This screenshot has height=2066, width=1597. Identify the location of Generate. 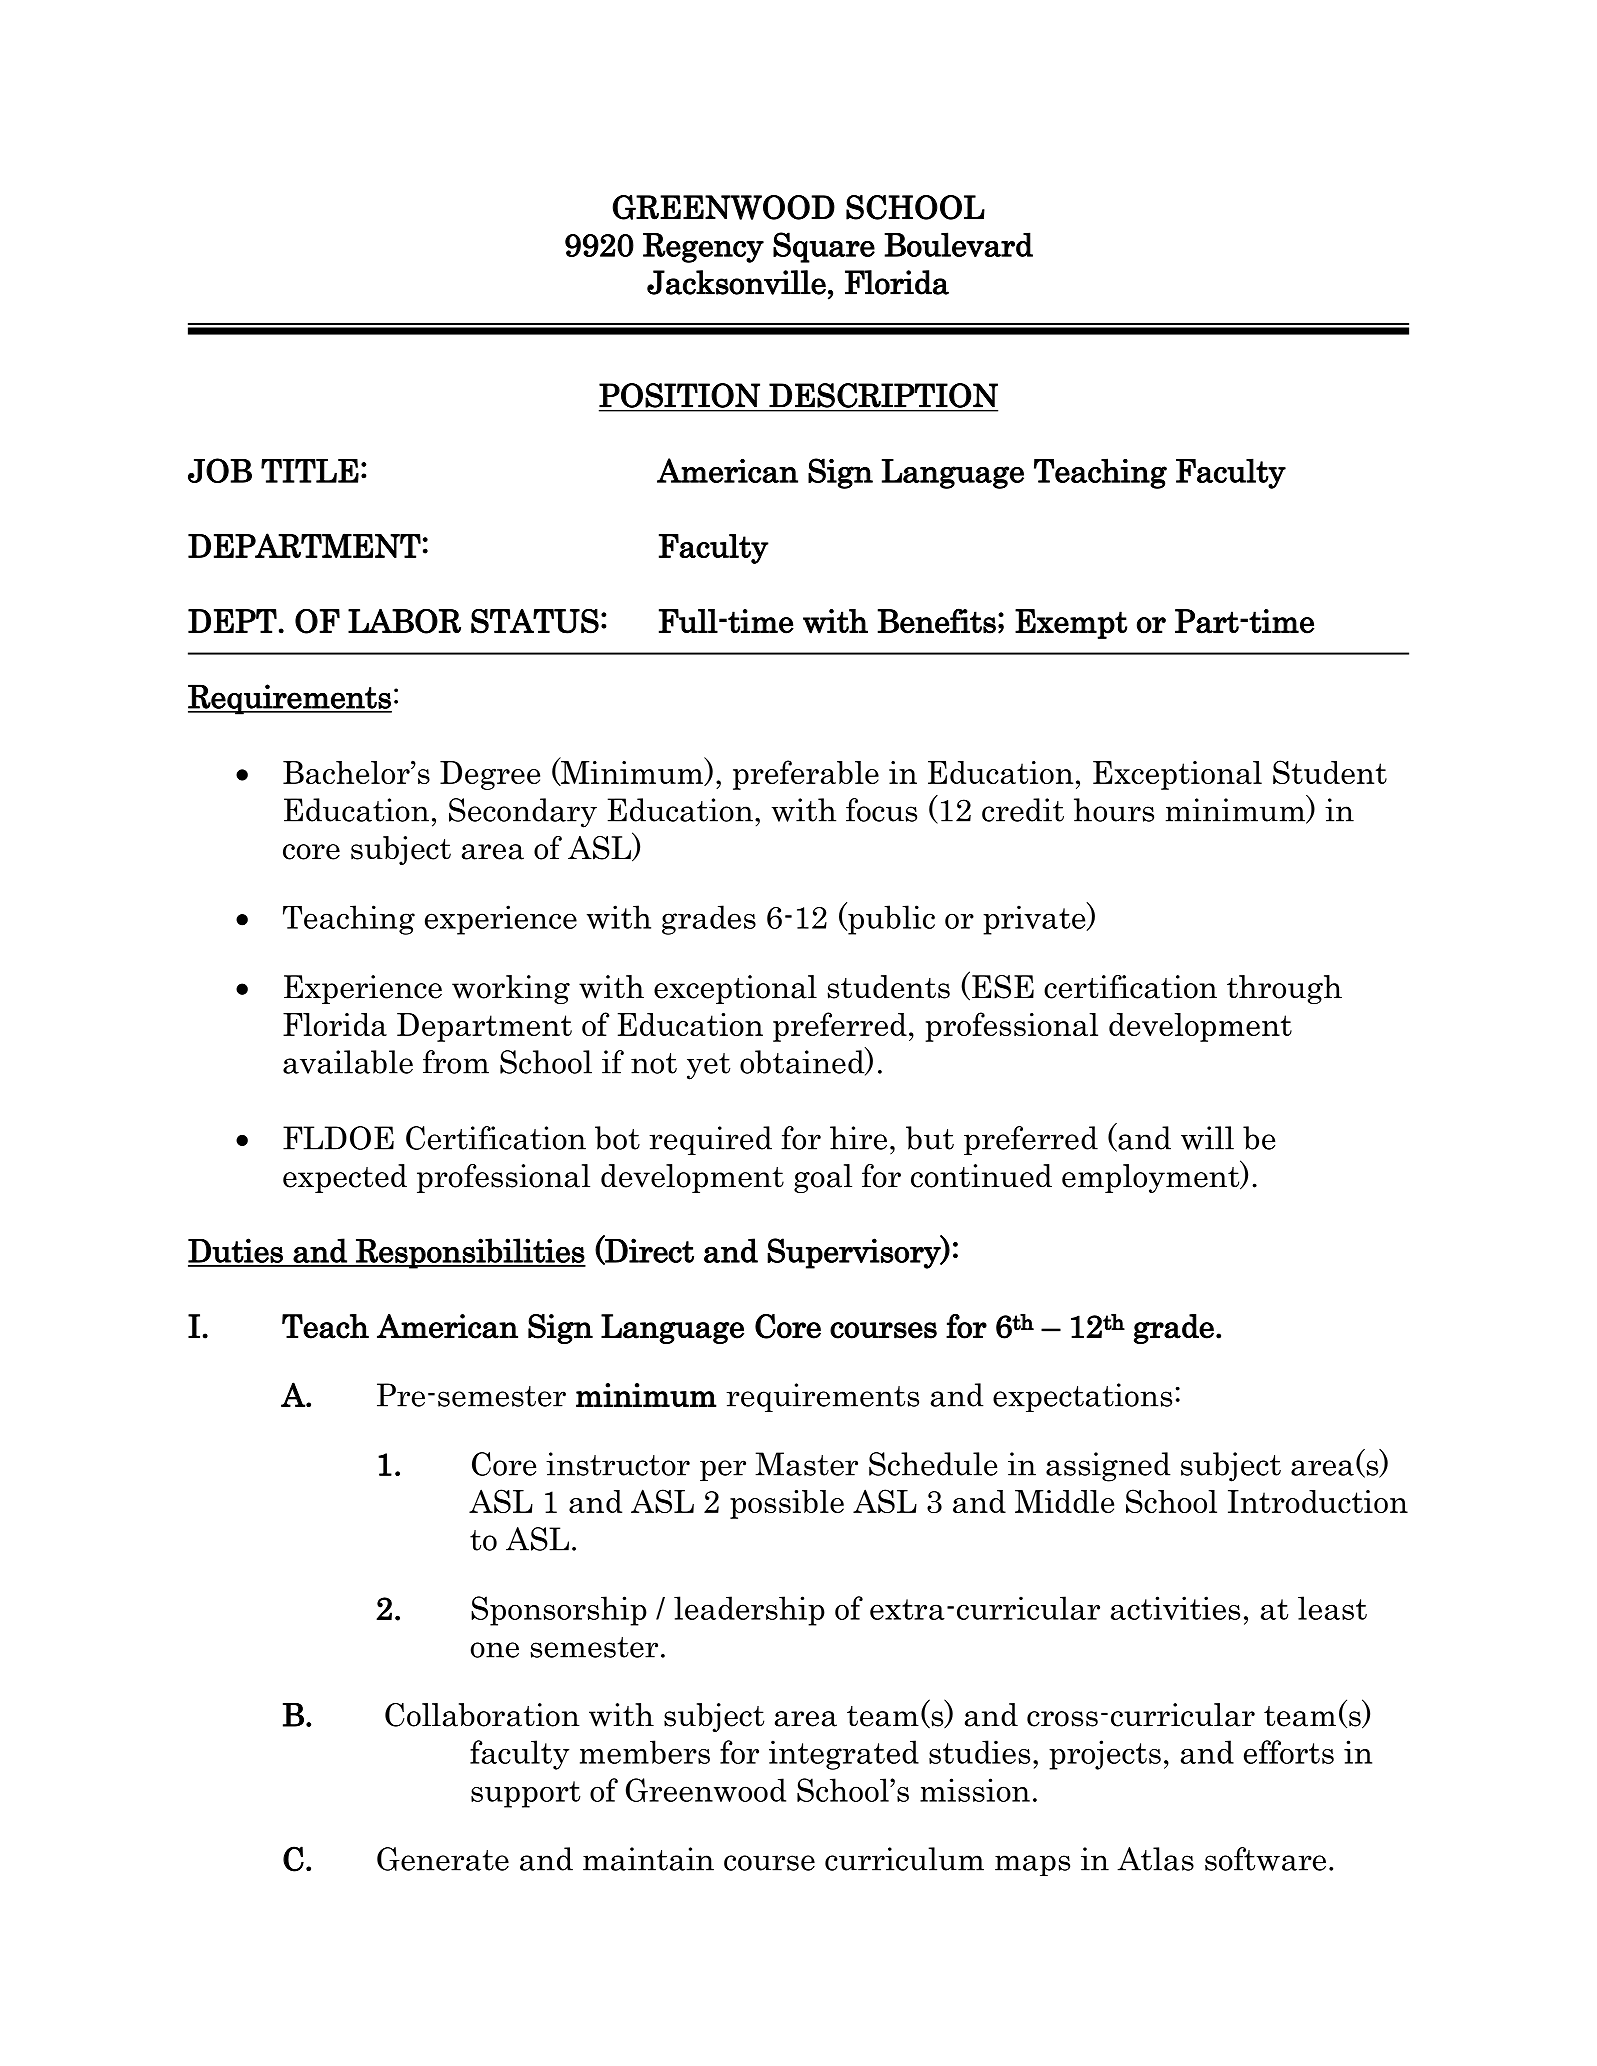
(443, 1859).
